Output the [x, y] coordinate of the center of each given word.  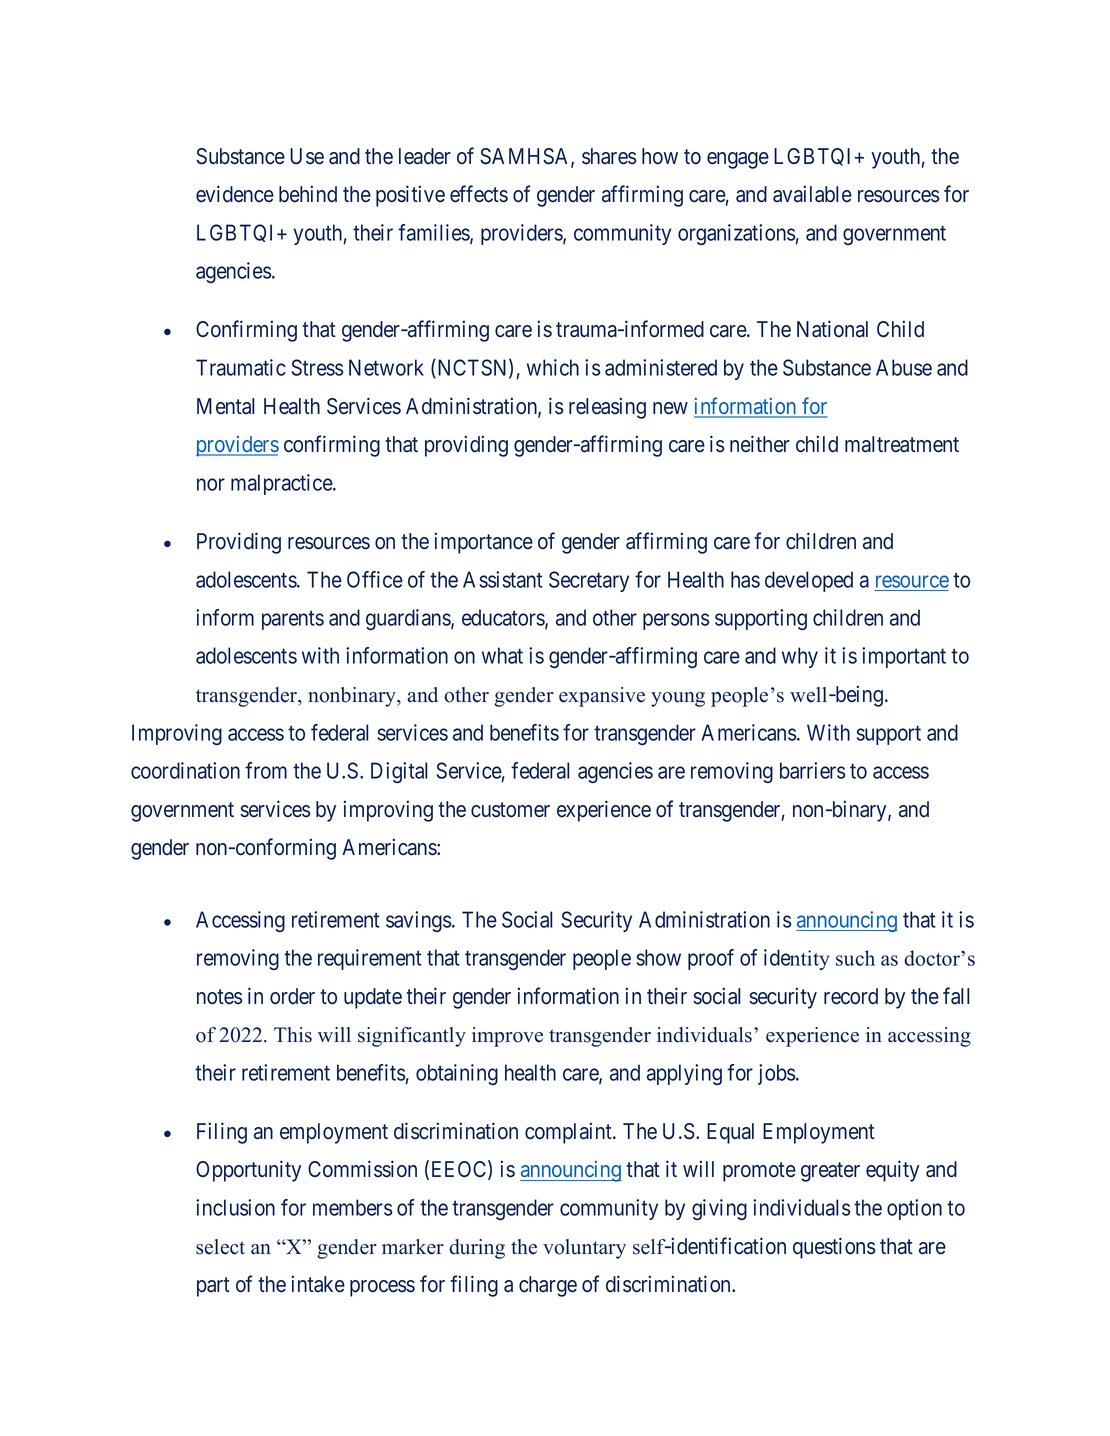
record [851, 996]
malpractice [282, 484]
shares [609, 156]
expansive [602, 697]
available [812, 194]
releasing [607, 408]
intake [318, 1284]
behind [308, 194]
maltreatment [902, 444]
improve [507, 1037]
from [266, 770]
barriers [812, 770]
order [292, 996]
